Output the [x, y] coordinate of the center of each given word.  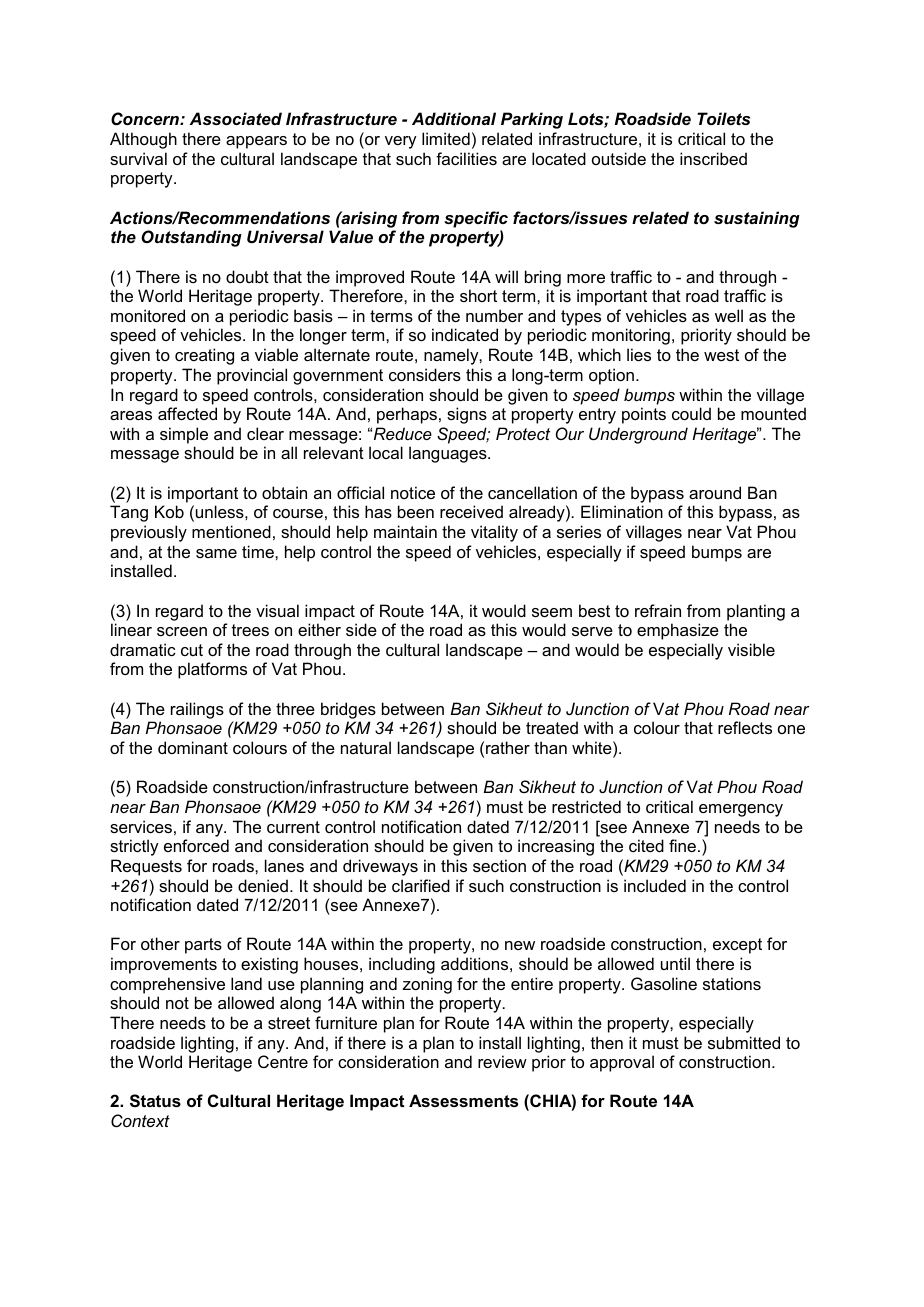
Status [155, 1101]
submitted [744, 1042]
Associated [236, 118]
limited [446, 138]
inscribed [713, 158]
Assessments [463, 1100]
